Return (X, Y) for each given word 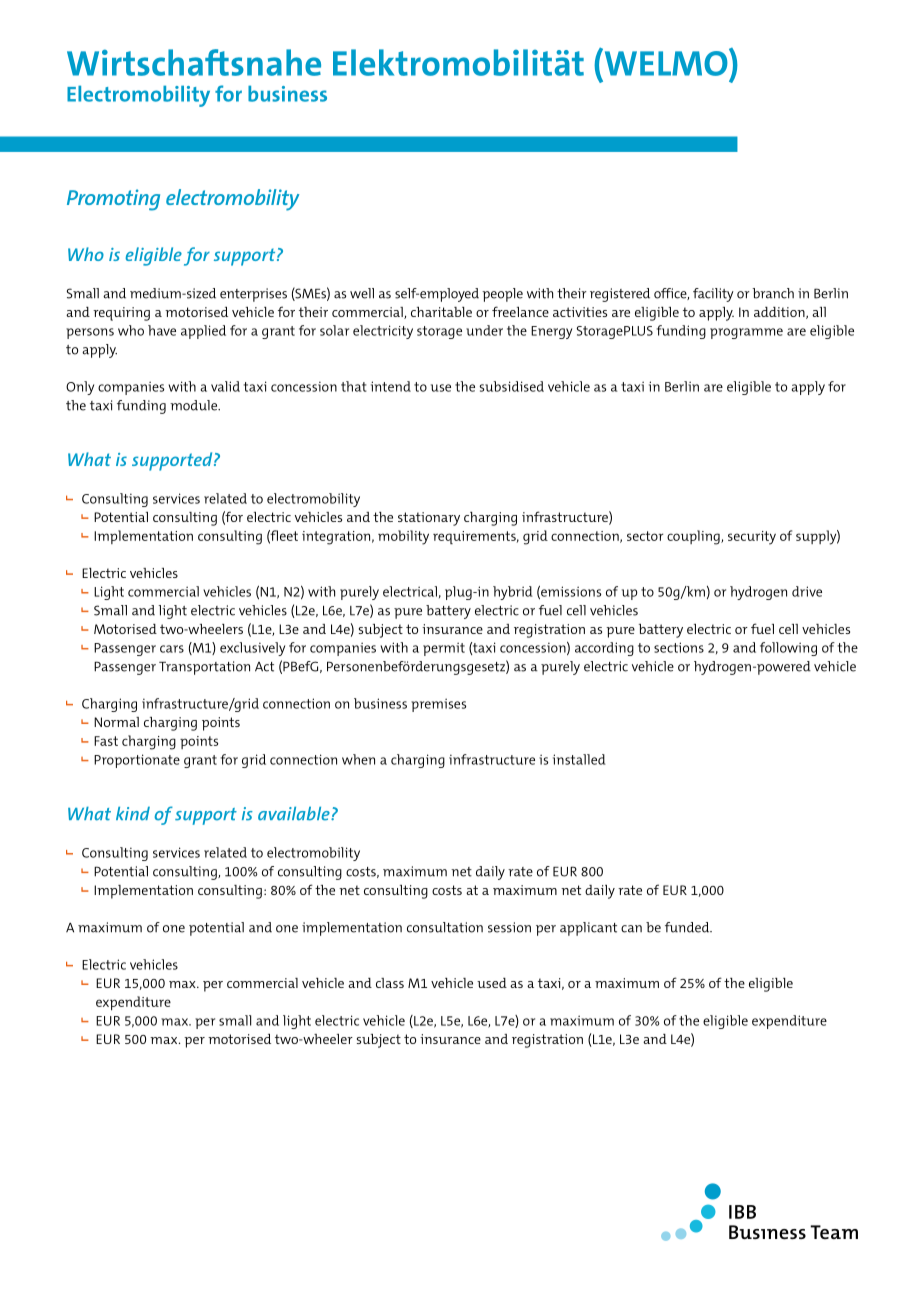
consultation (445, 927)
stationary (429, 519)
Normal (116, 722)
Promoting (113, 200)
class (390, 983)
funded (688, 927)
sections (679, 647)
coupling (694, 537)
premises (438, 705)
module (194, 405)
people (502, 295)
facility (713, 295)
